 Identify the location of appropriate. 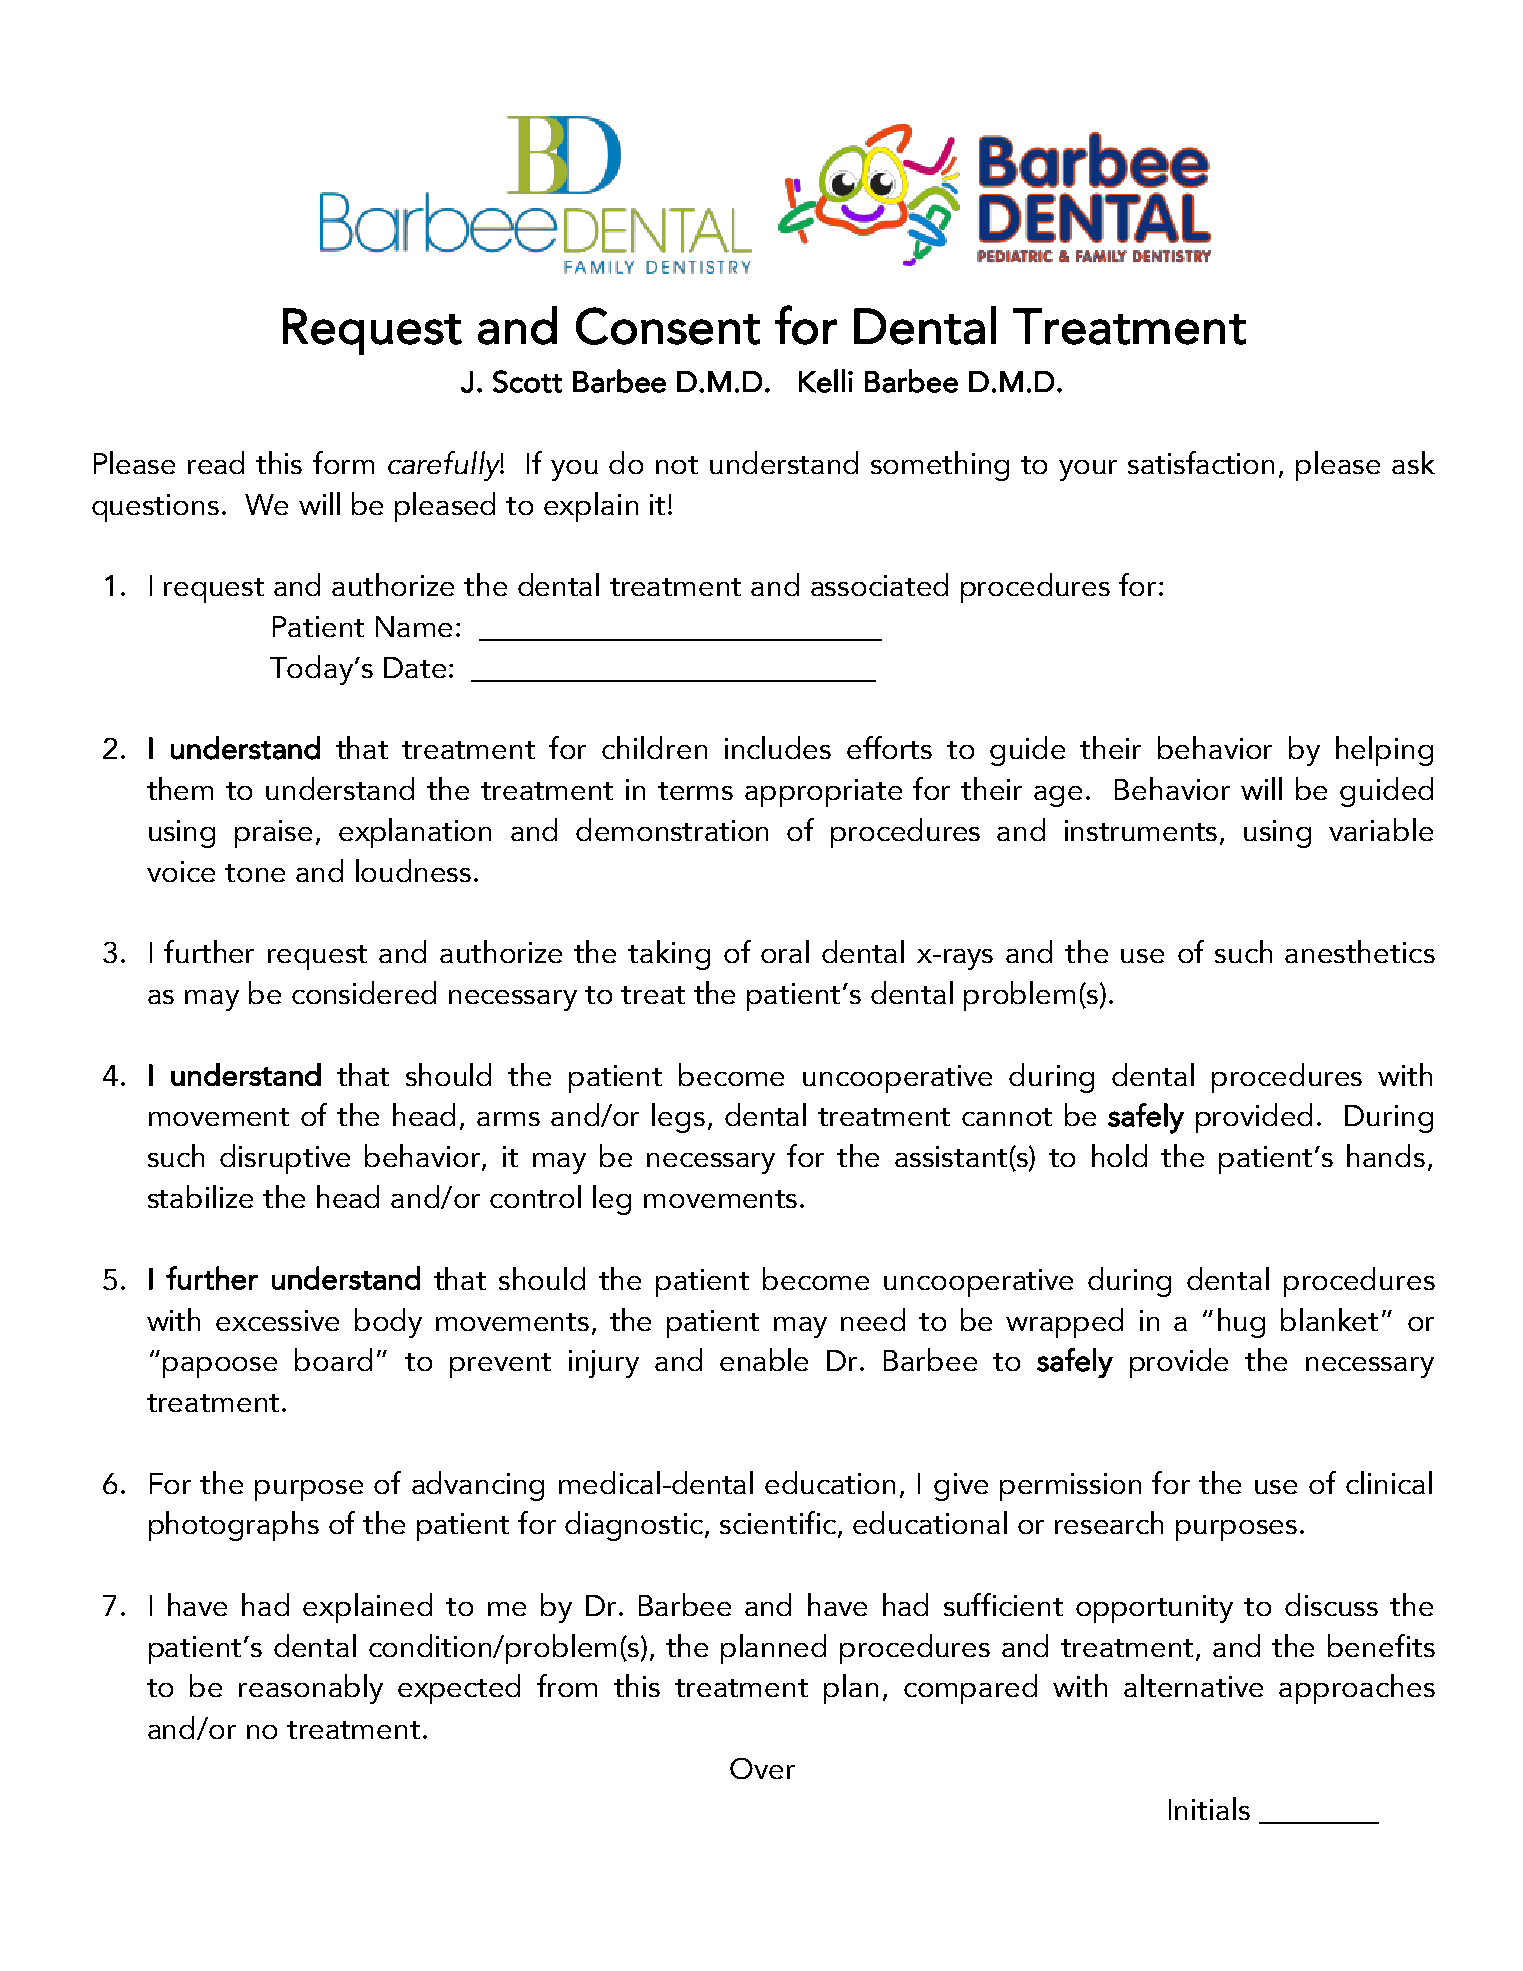
(823, 793).
